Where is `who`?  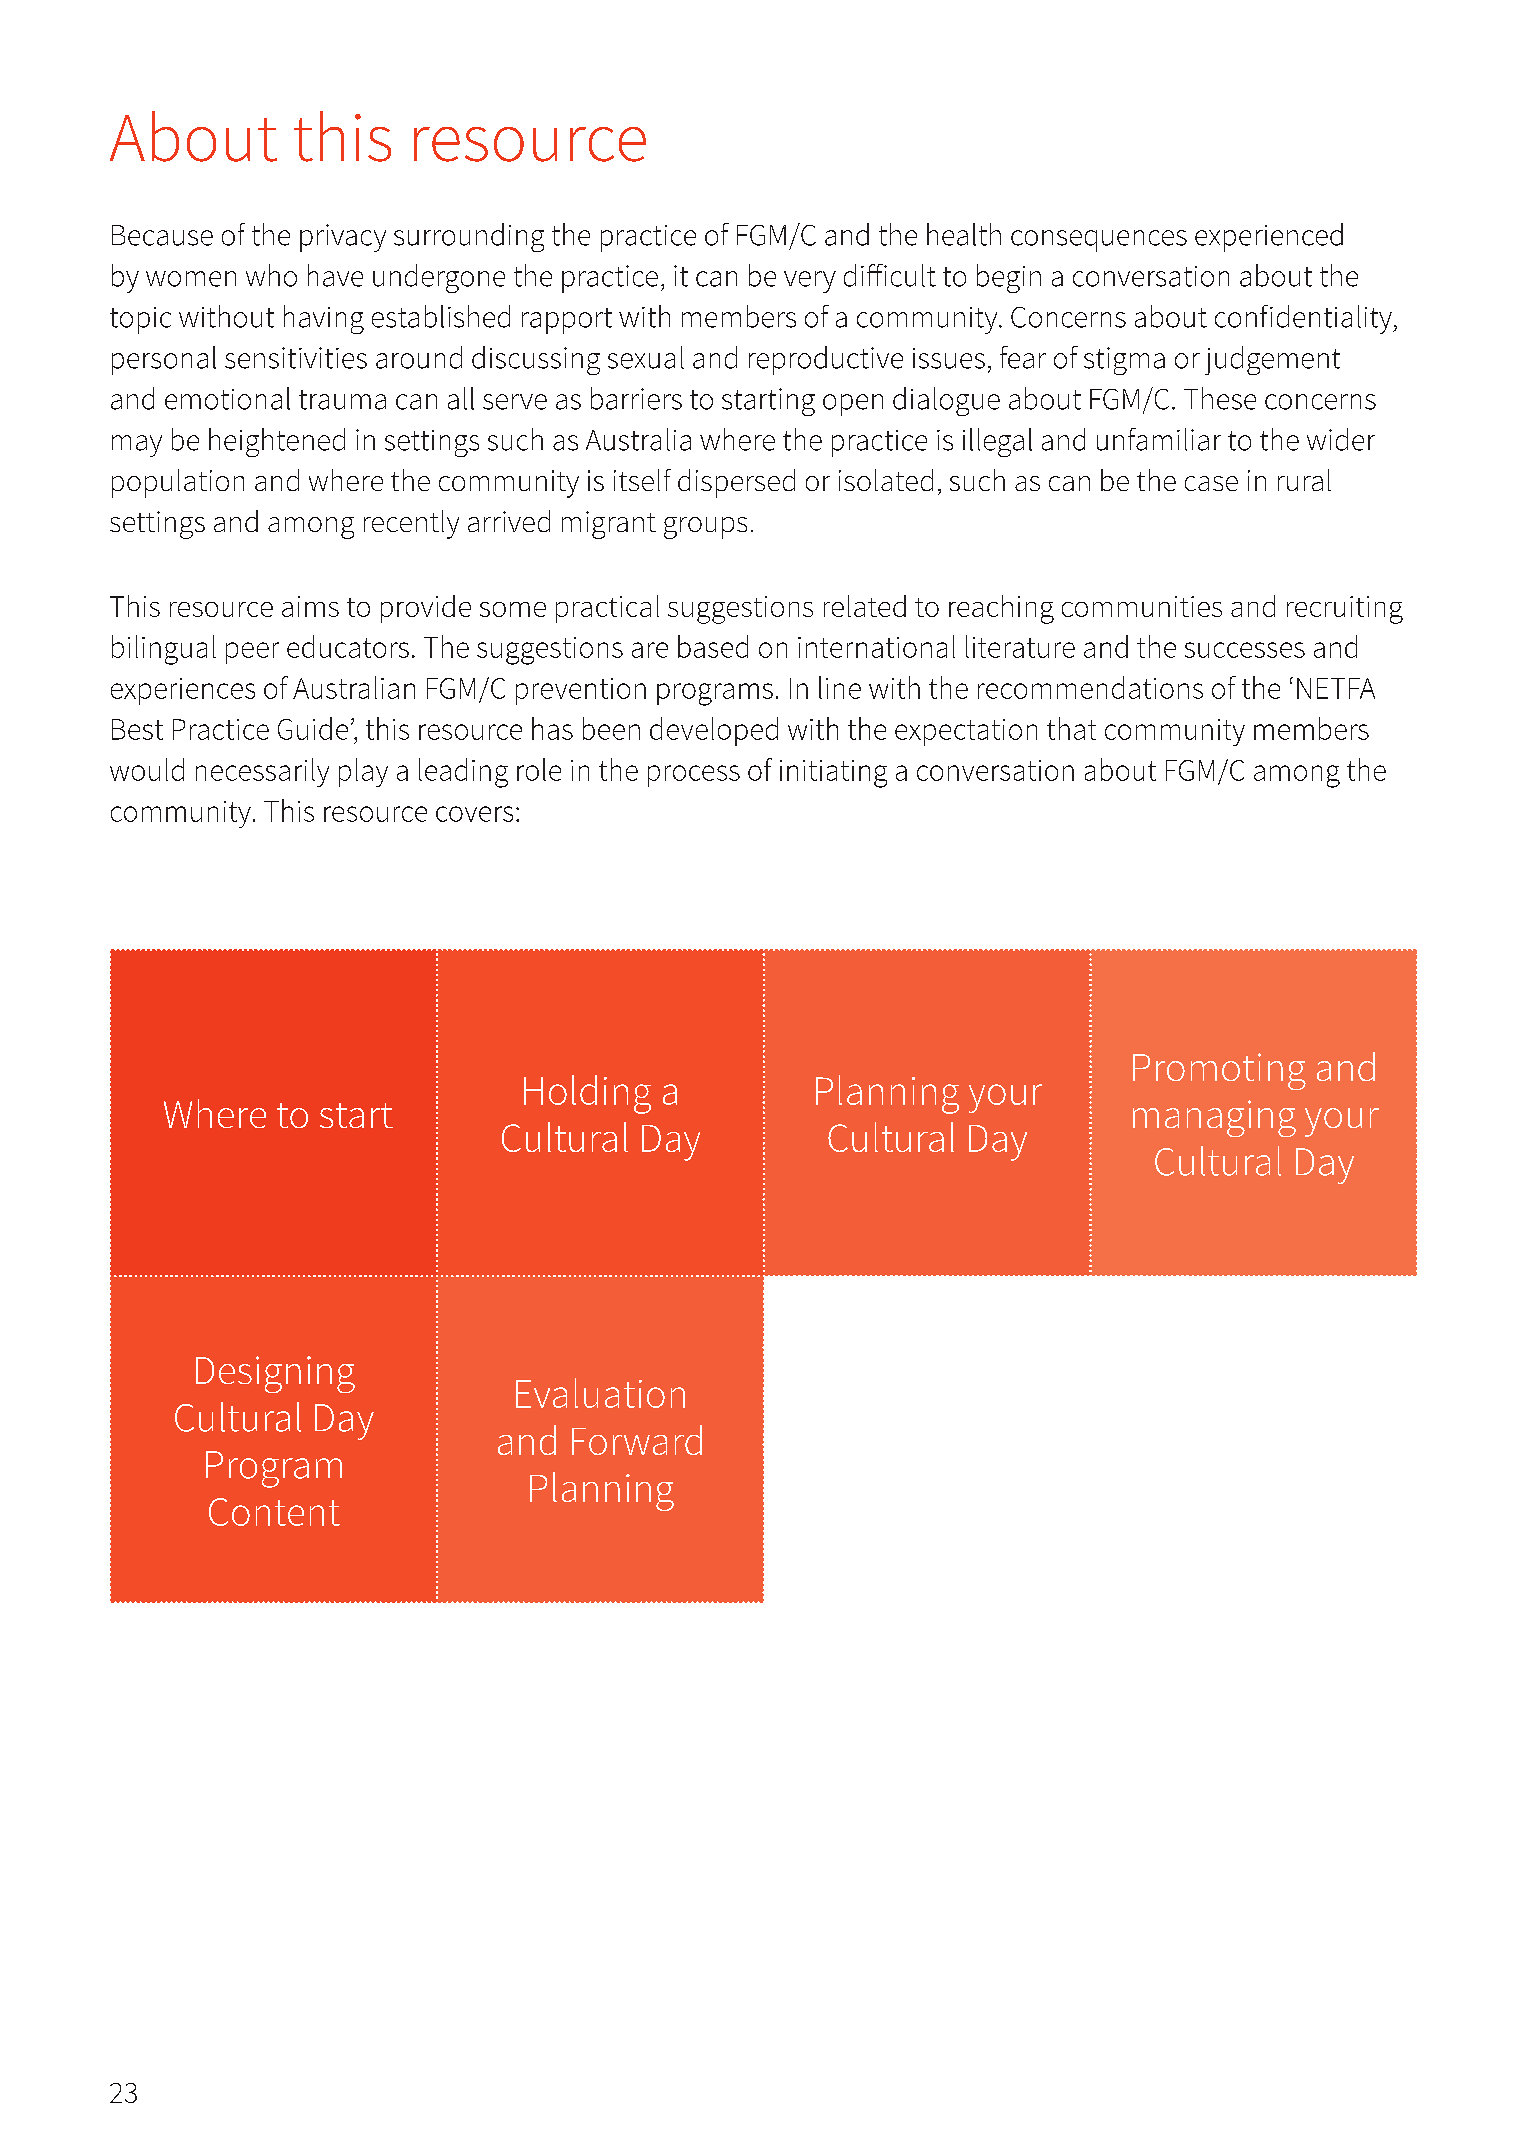
who is located at coordinates (271, 275).
